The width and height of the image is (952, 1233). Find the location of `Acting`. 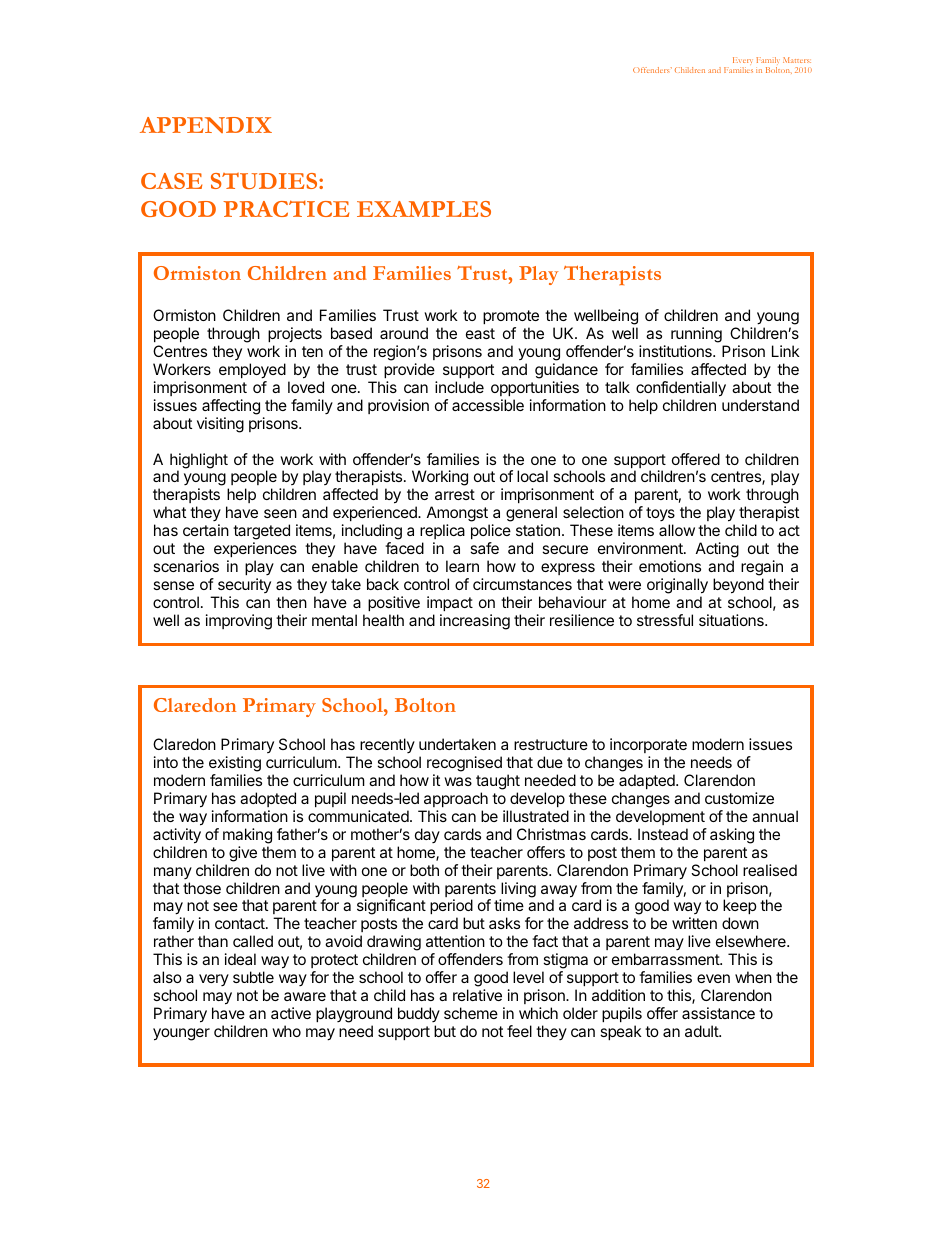

Acting is located at coordinates (717, 550).
